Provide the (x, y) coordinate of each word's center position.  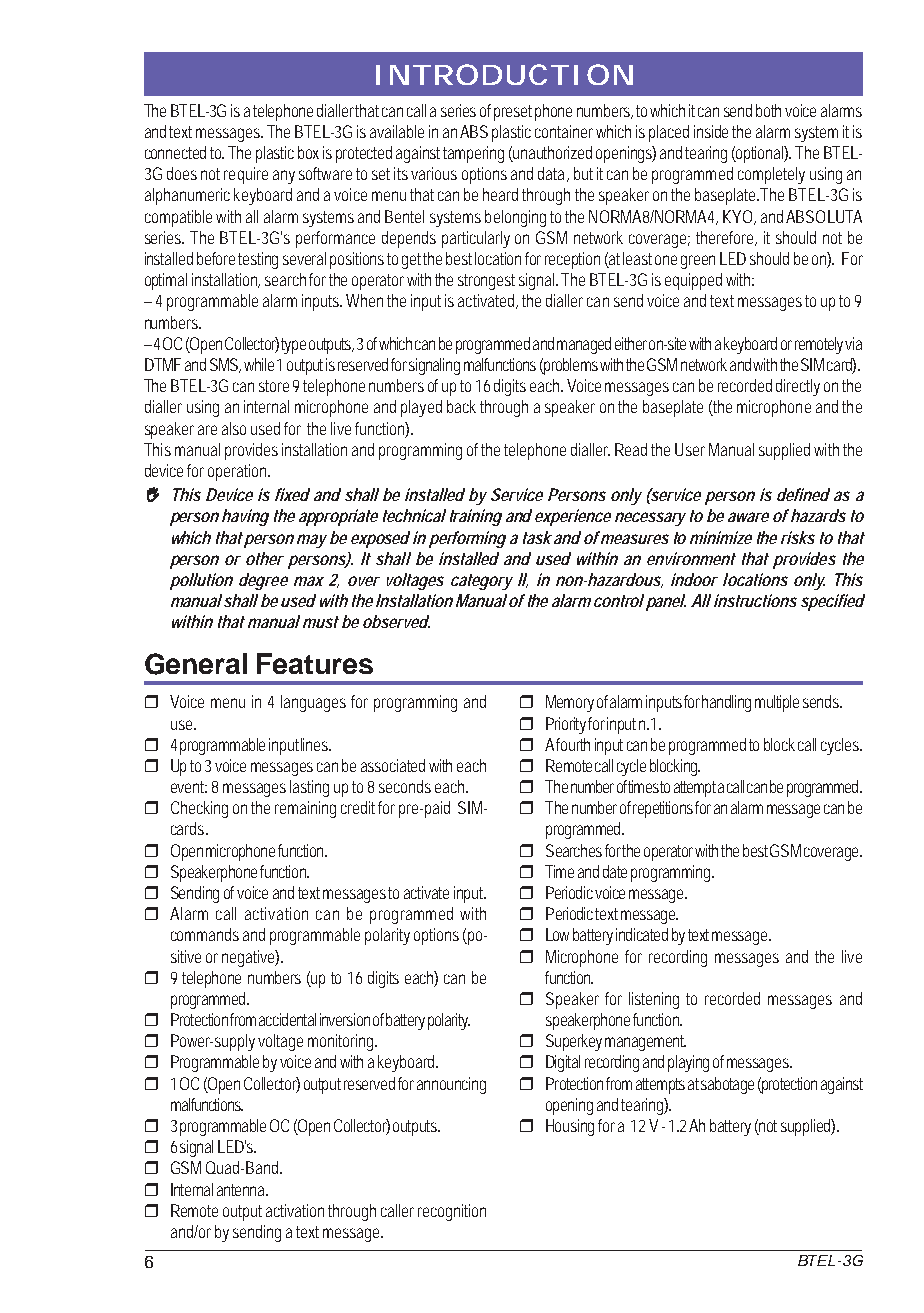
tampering (473, 154)
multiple (777, 703)
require (246, 175)
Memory (570, 703)
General (196, 664)
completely (771, 175)
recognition (452, 1212)
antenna (242, 1190)
